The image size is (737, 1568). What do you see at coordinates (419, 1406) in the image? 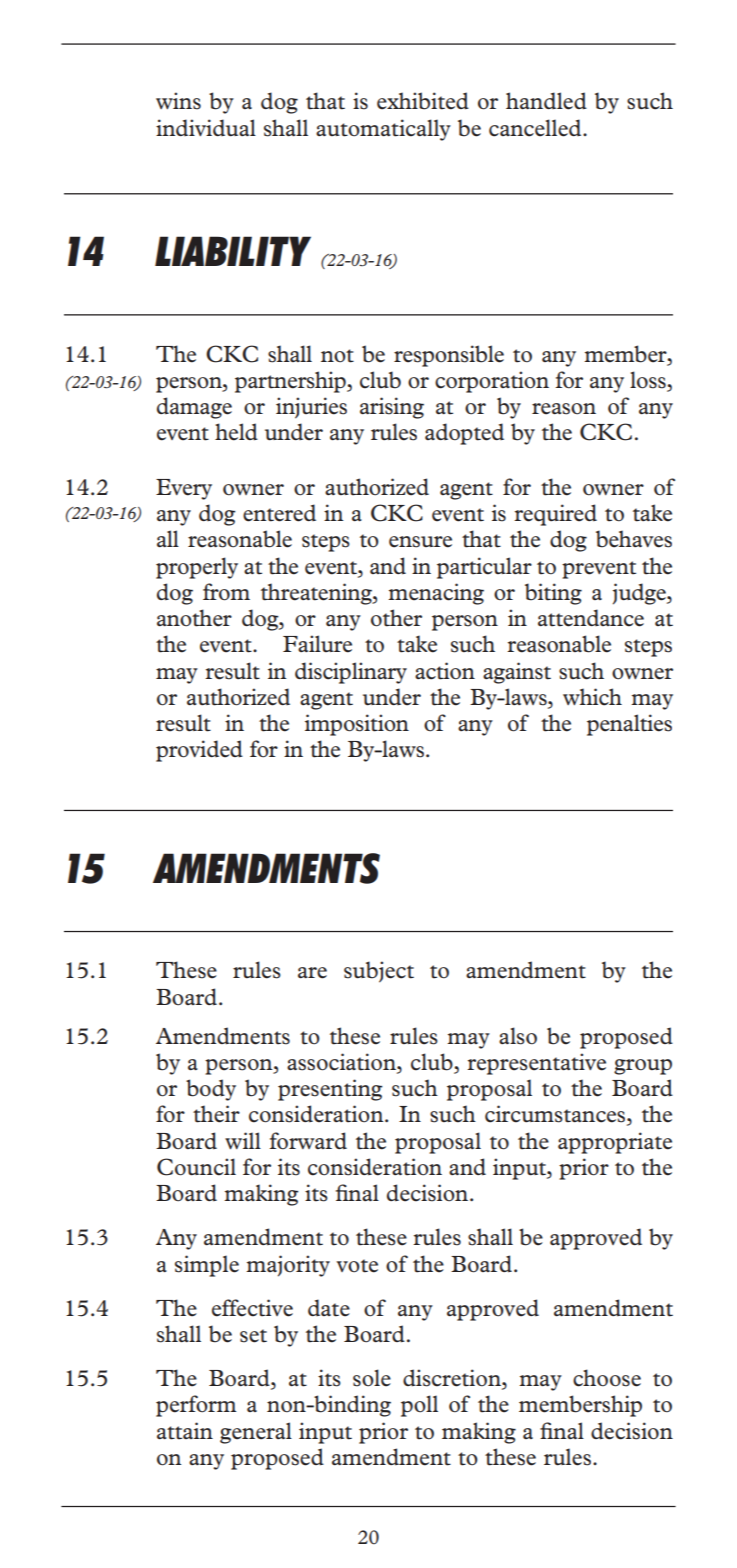
I see `poll` at bounding box center [419, 1406].
